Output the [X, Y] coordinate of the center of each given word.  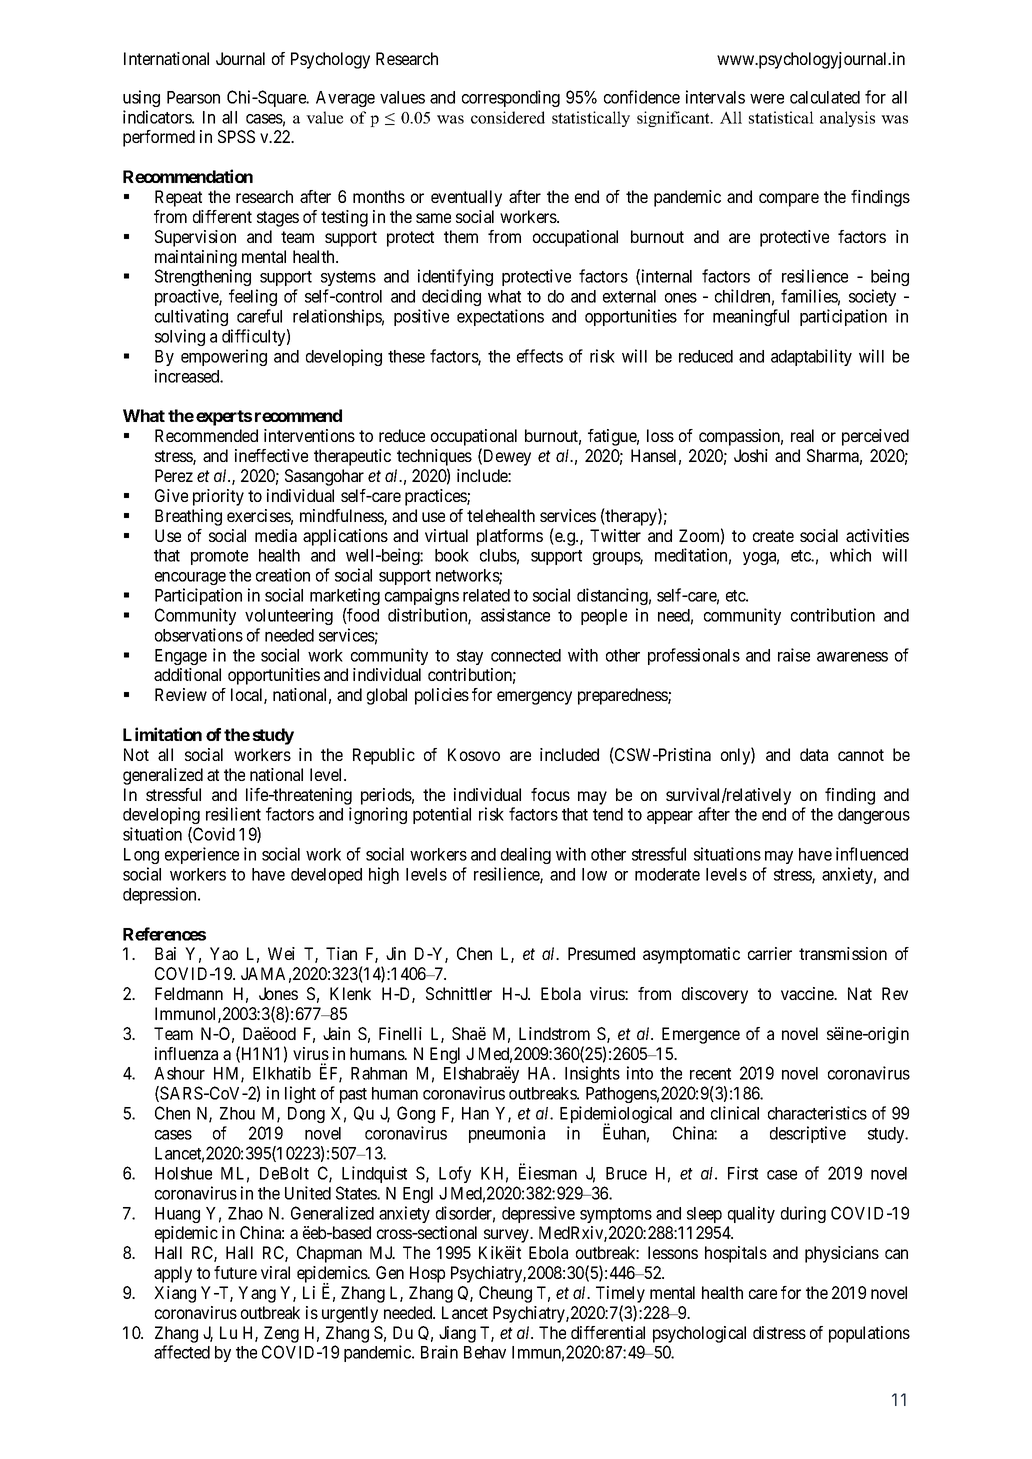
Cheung [505, 1294]
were [767, 99]
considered [508, 117]
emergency [534, 698]
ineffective [271, 455]
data [814, 754]
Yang [257, 1294]
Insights [592, 1074]
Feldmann [189, 993]
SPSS [236, 136]
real [802, 435]
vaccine [808, 993]
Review [181, 694]
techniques [434, 459]
